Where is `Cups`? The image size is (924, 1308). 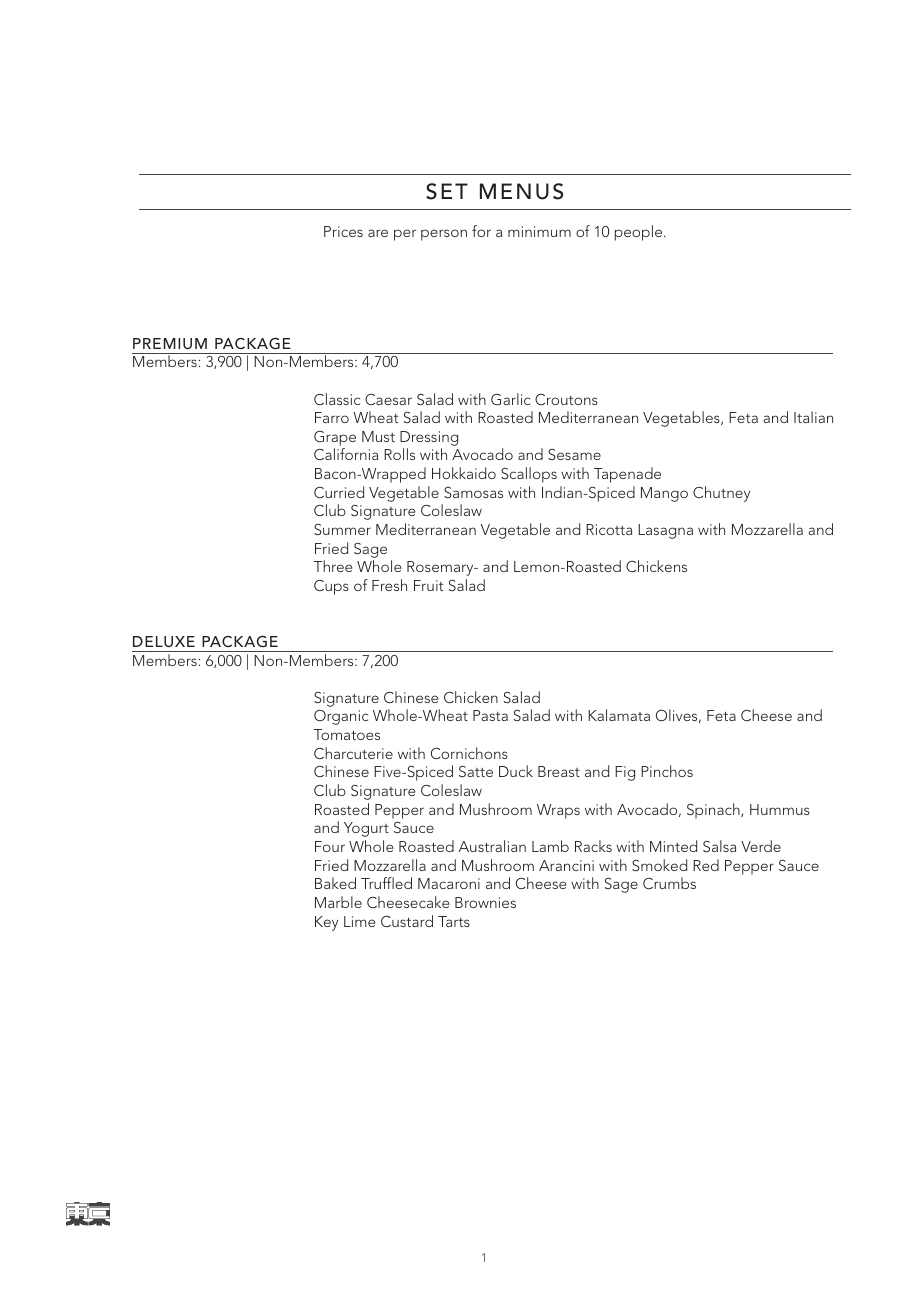
Cups is located at coordinates (331, 587).
